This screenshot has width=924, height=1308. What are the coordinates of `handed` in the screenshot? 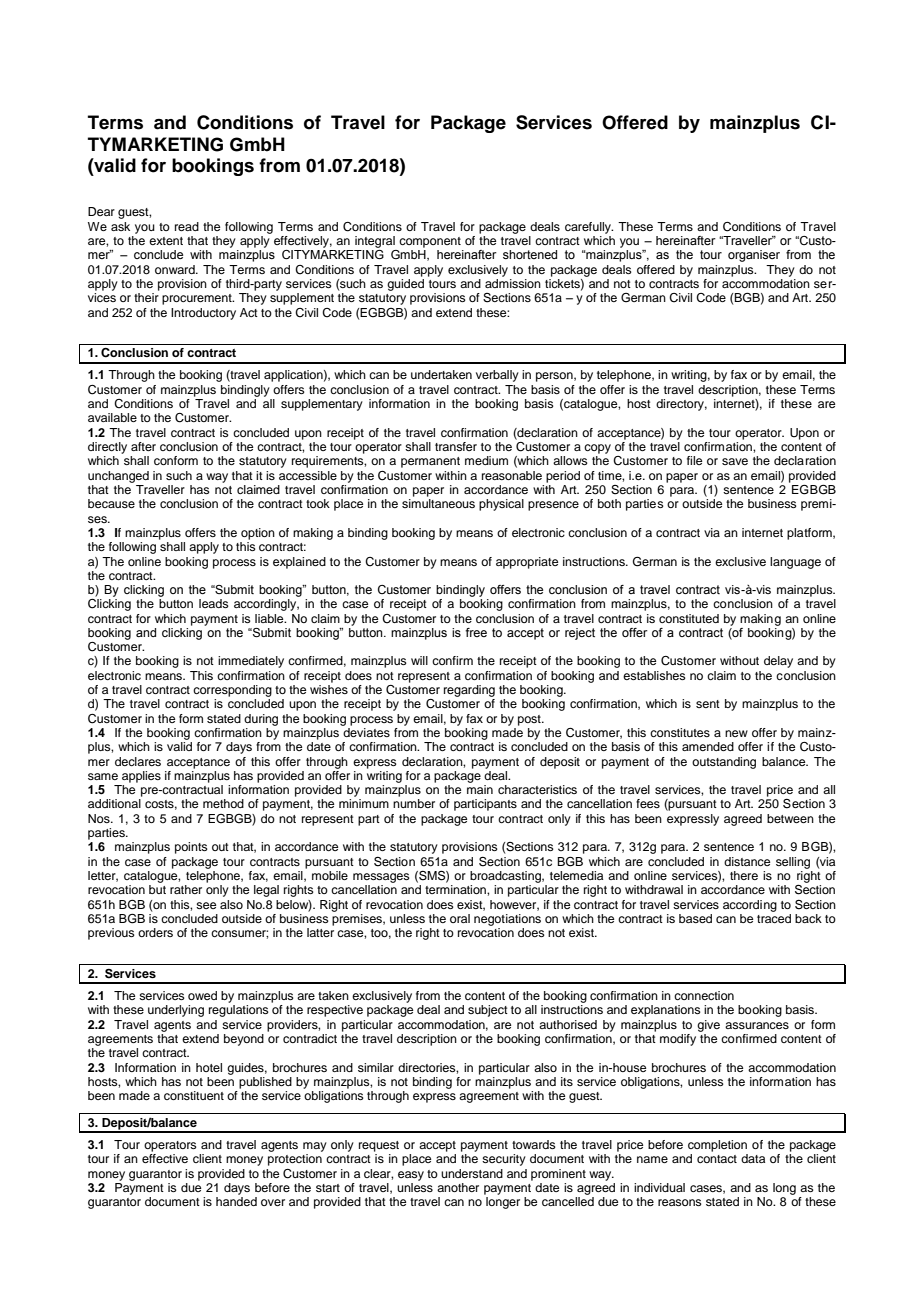 It's located at (236, 1201).
